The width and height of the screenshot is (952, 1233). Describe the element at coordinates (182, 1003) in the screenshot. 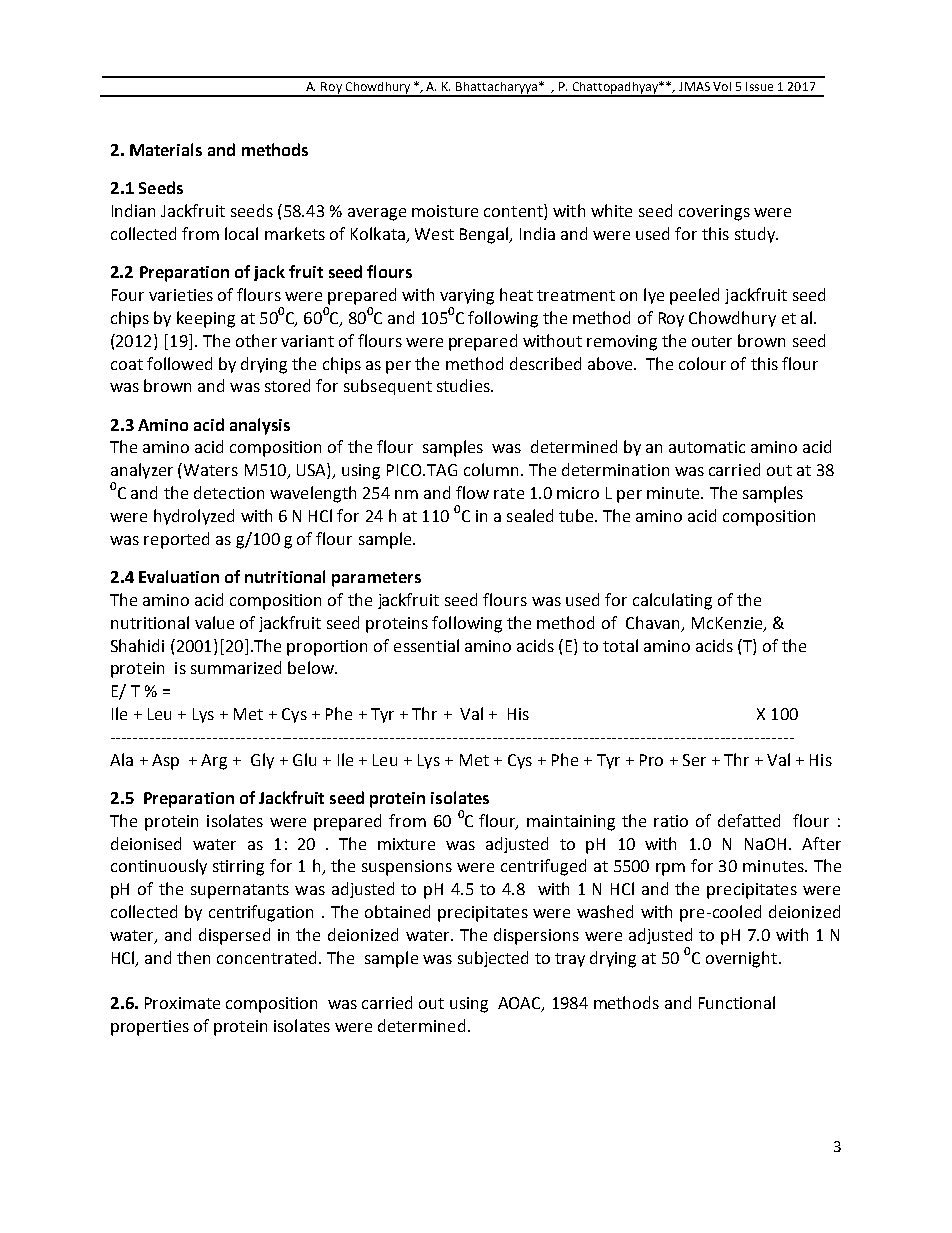

I see `Proximate` at that location.
